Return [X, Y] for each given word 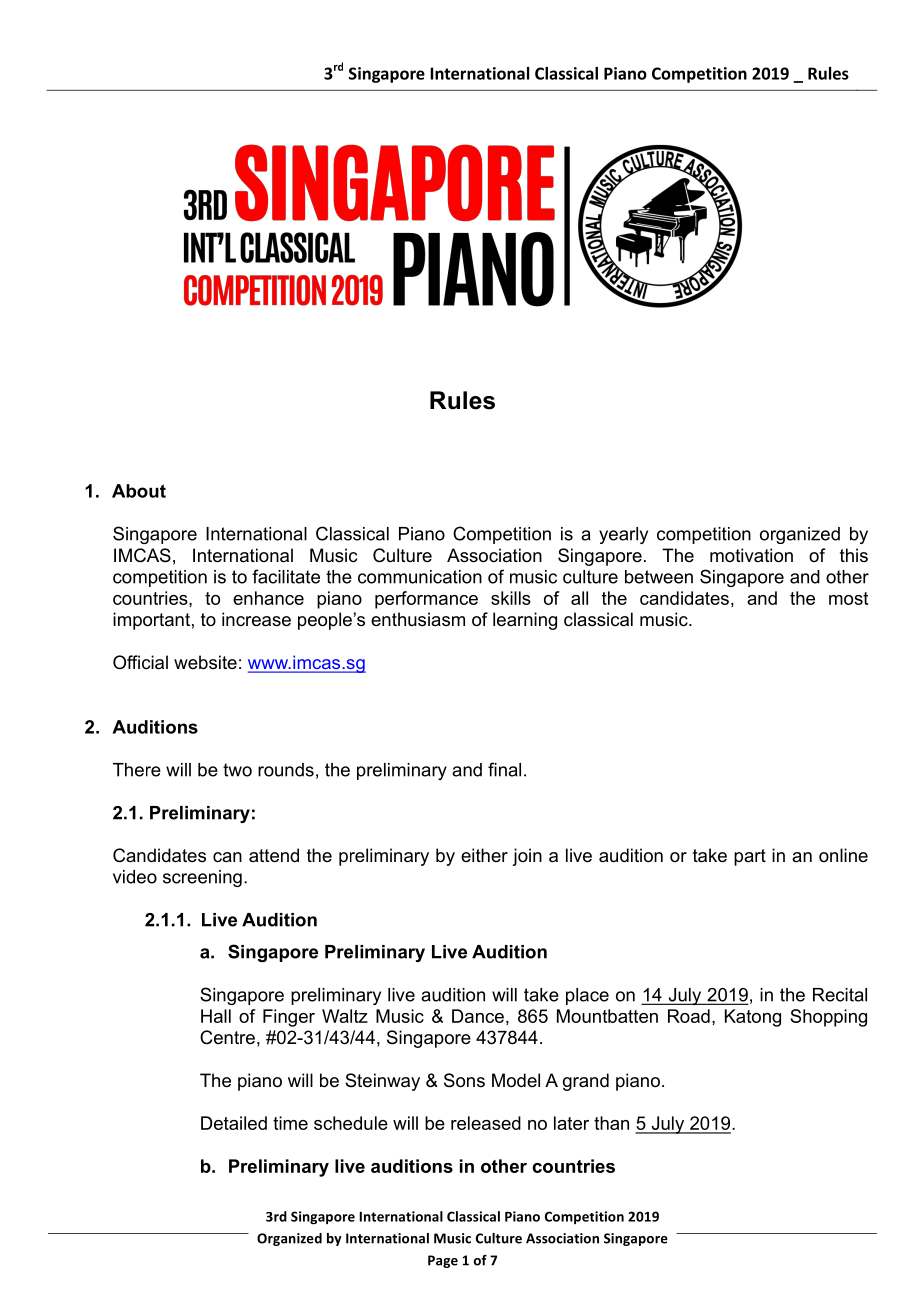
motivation [751, 555]
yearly [623, 535]
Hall [216, 1016]
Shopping [828, 1018]
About [139, 491]
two [237, 770]
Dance [478, 1016]
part [750, 857]
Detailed [234, 1123]
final [504, 769]
